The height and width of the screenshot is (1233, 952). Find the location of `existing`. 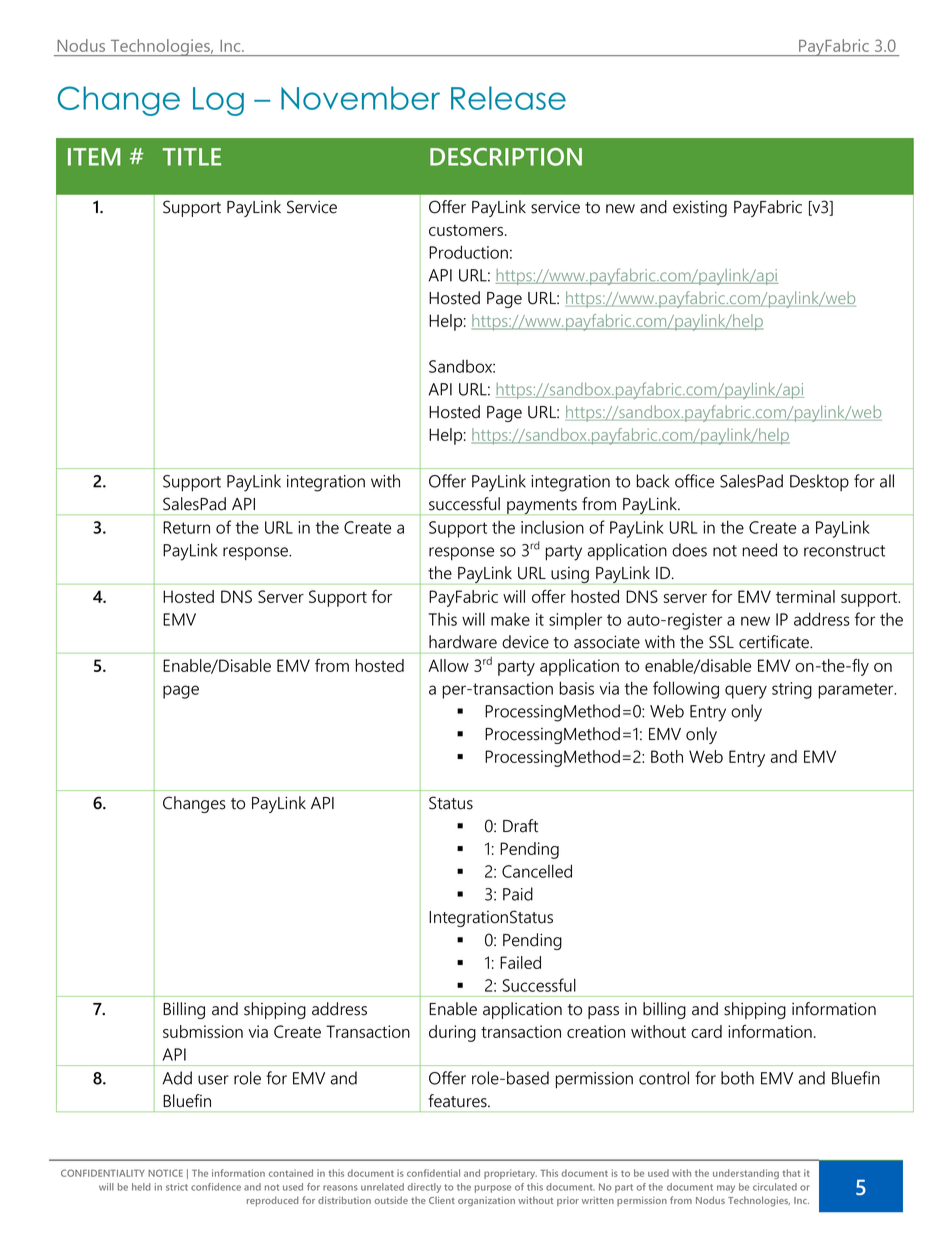

existing is located at coordinates (700, 208).
